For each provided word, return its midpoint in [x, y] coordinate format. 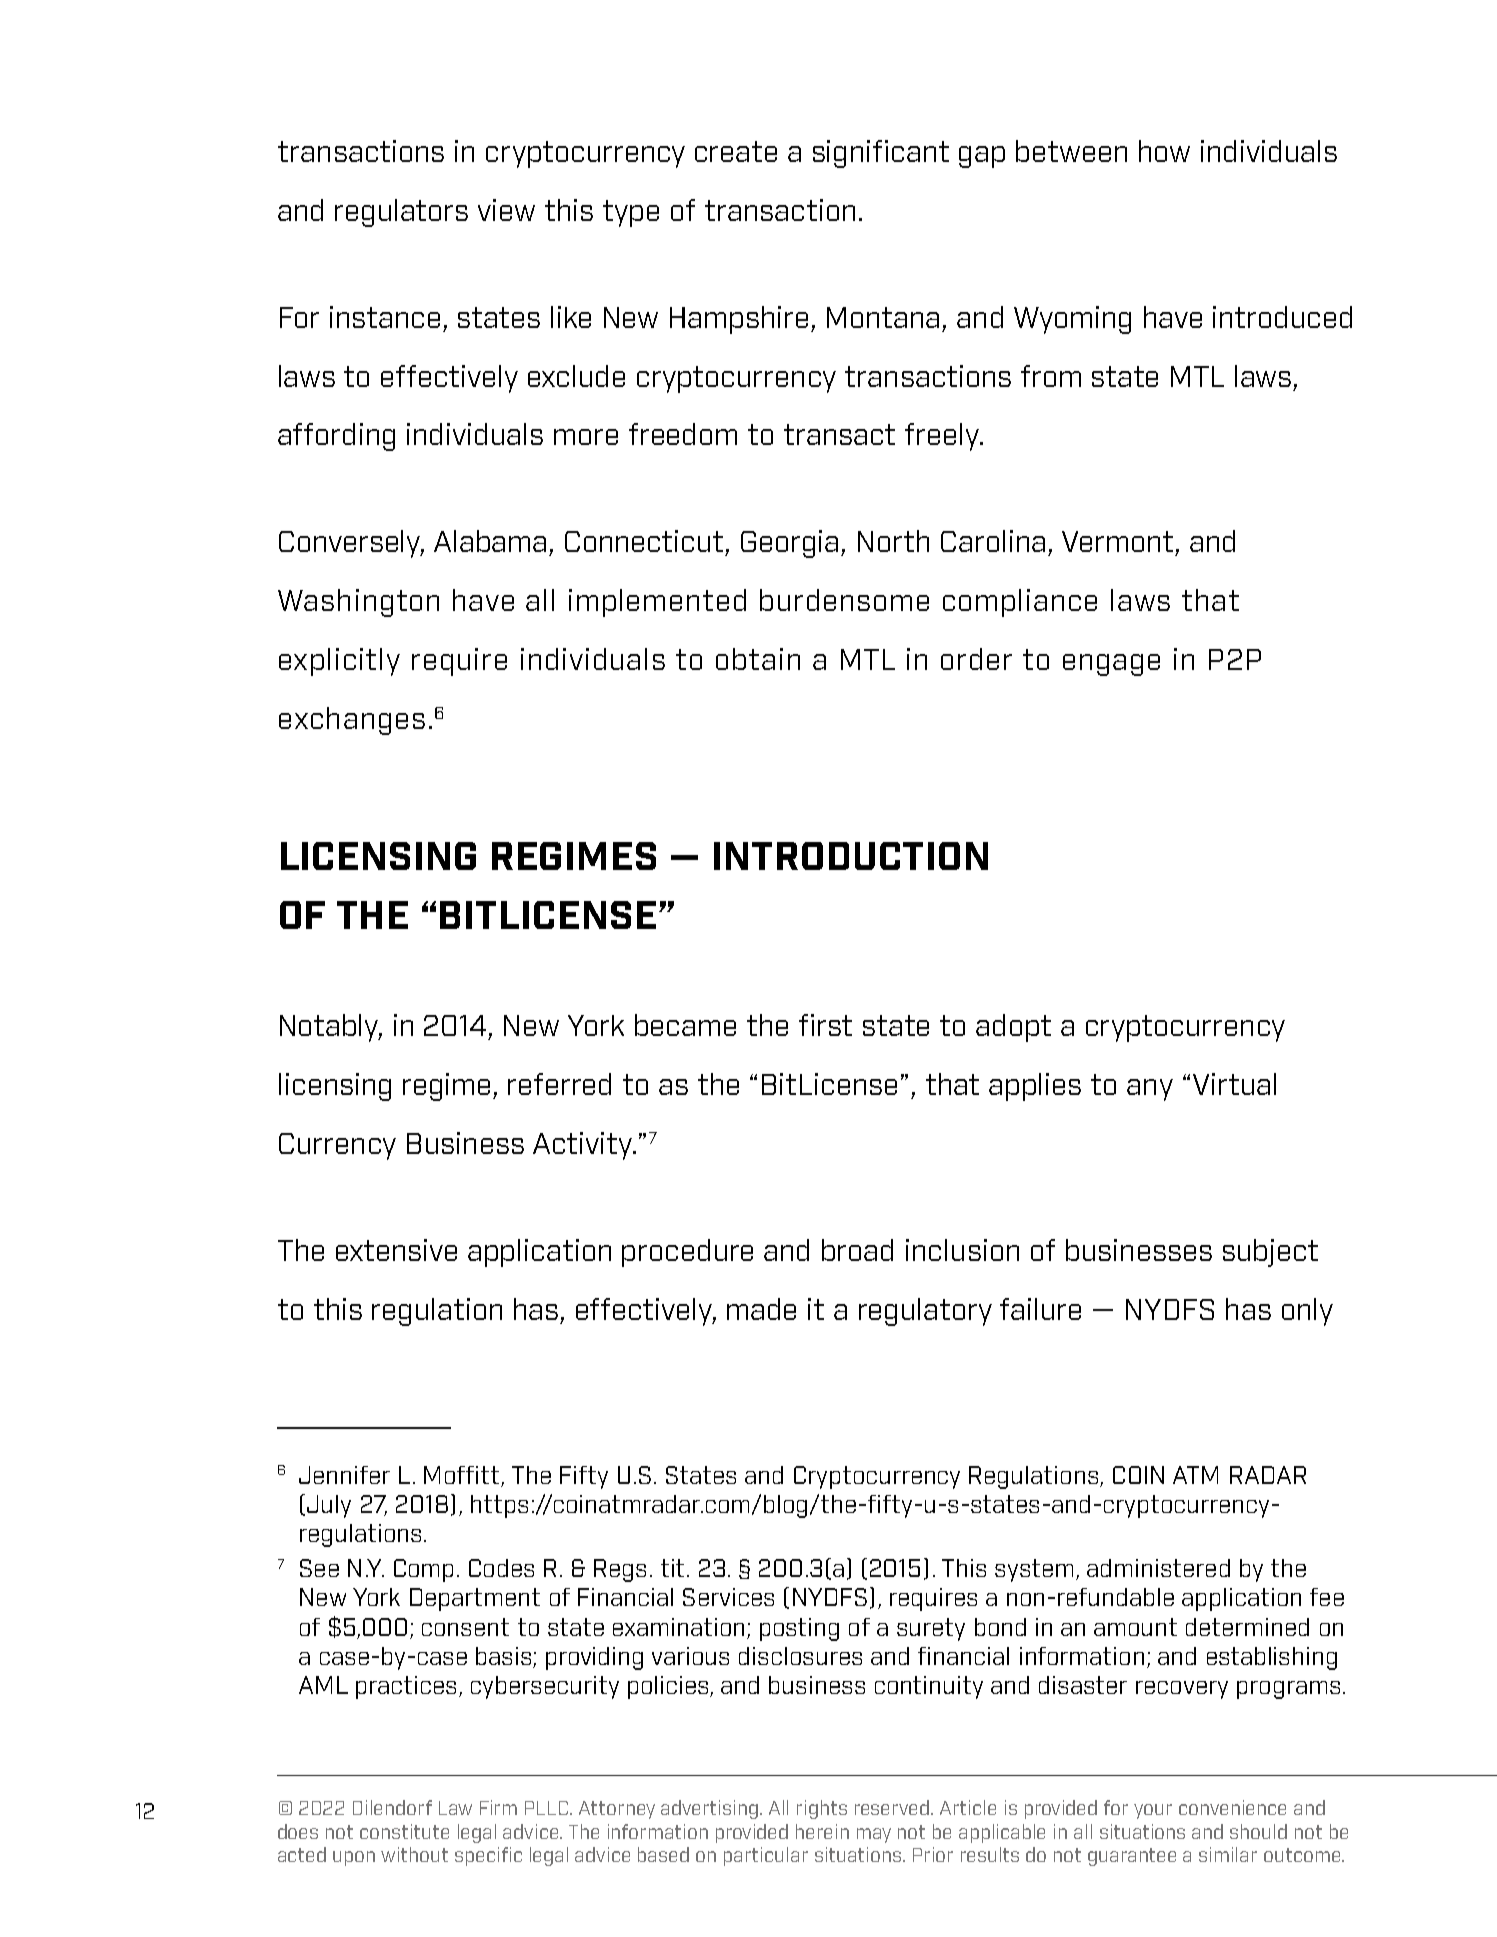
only [1307, 1312]
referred [559, 1084]
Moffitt [461, 1475]
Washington [358, 603]
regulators [401, 213]
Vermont [1117, 541]
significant [881, 154]
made [761, 1309]
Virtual [1234, 1084]
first [825, 1025]
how [1164, 151]
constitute [404, 1831]
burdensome [844, 600]
